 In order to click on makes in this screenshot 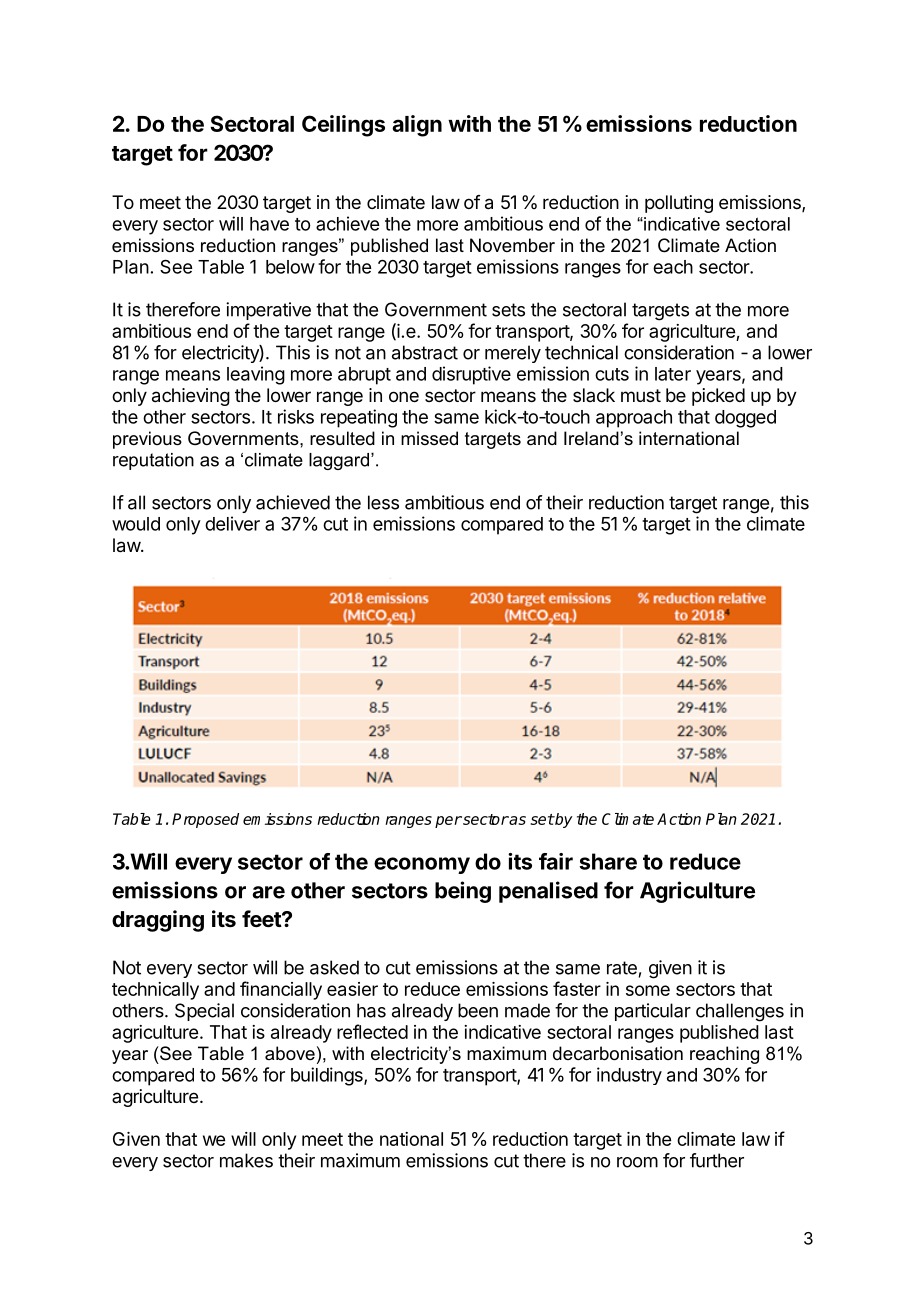, I will do `click(246, 1160)`.
